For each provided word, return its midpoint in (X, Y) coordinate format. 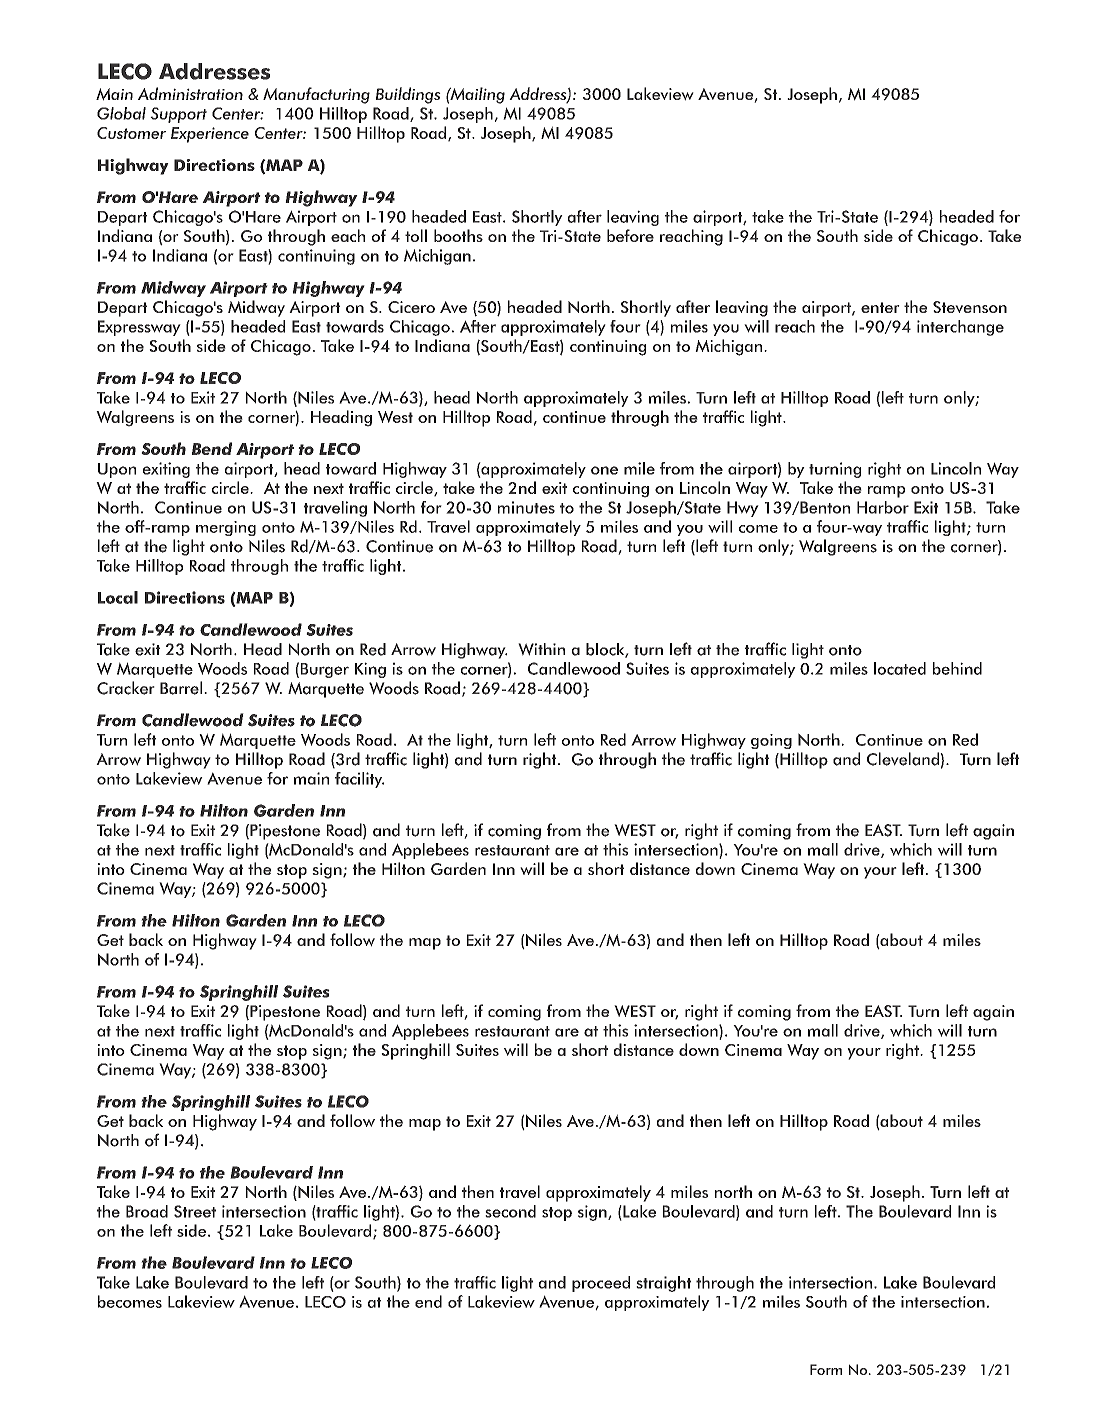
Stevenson (970, 307)
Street (195, 1211)
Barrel (181, 688)
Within (541, 649)
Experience (210, 135)
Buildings (408, 95)
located (900, 668)
